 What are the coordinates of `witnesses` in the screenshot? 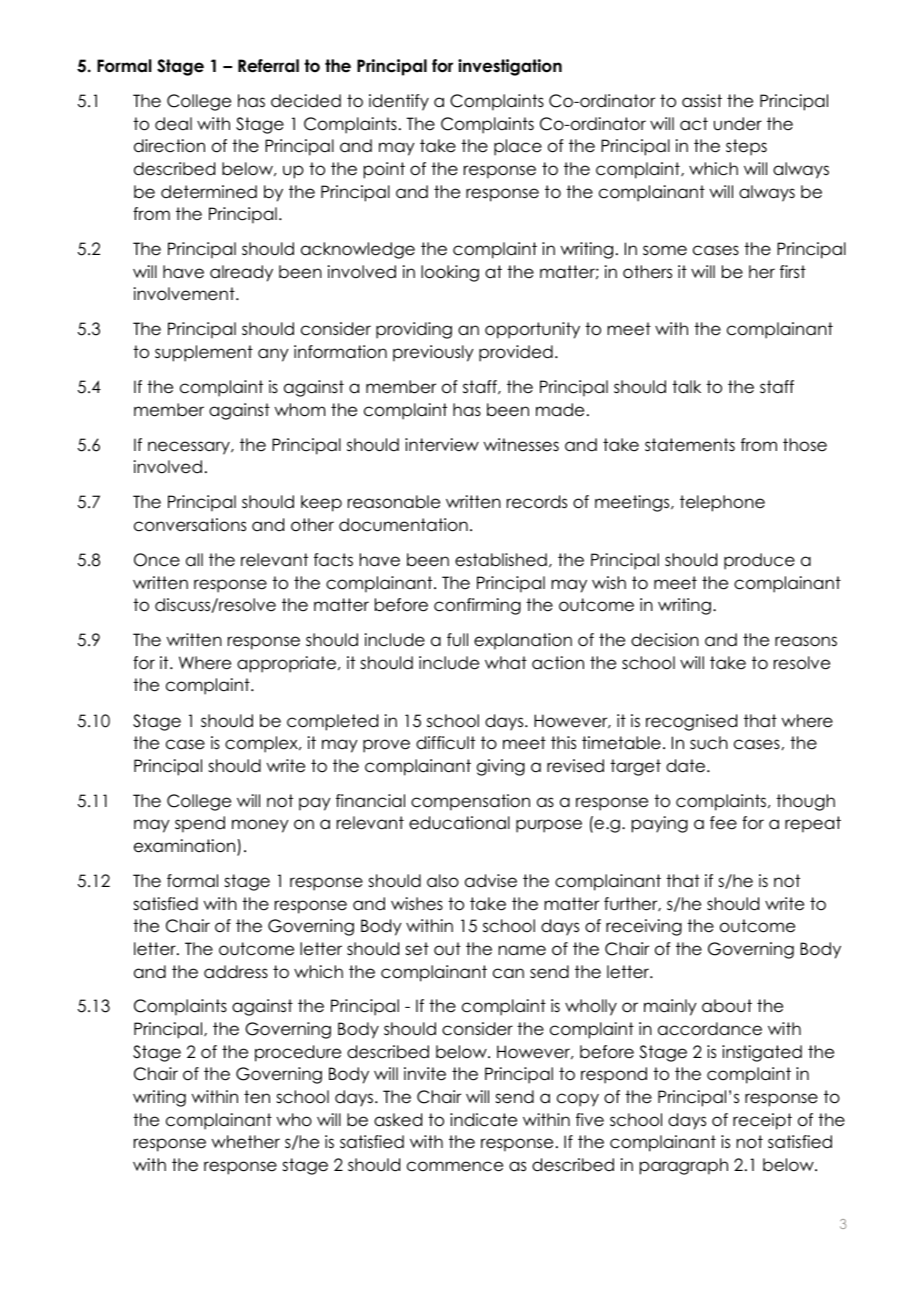 It's located at (521, 445).
